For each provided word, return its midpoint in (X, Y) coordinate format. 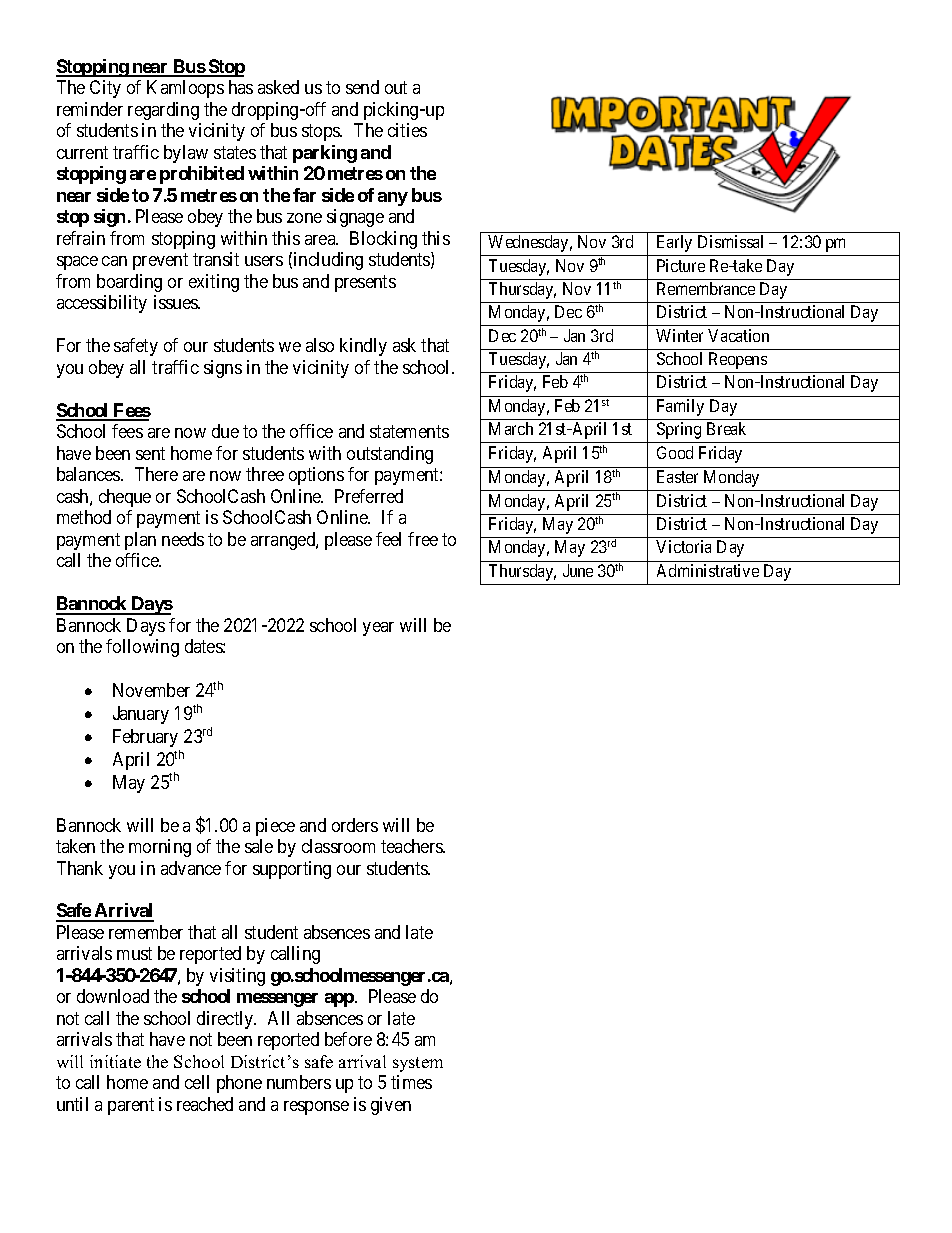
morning (160, 848)
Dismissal (730, 241)
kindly (363, 347)
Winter (679, 335)
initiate (115, 1061)
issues (176, 302)
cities (407, 130)
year (378, 629)
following (142, 648)
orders (355, 825)
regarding (163, 111)
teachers (412, 846)
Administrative (708, 570)
